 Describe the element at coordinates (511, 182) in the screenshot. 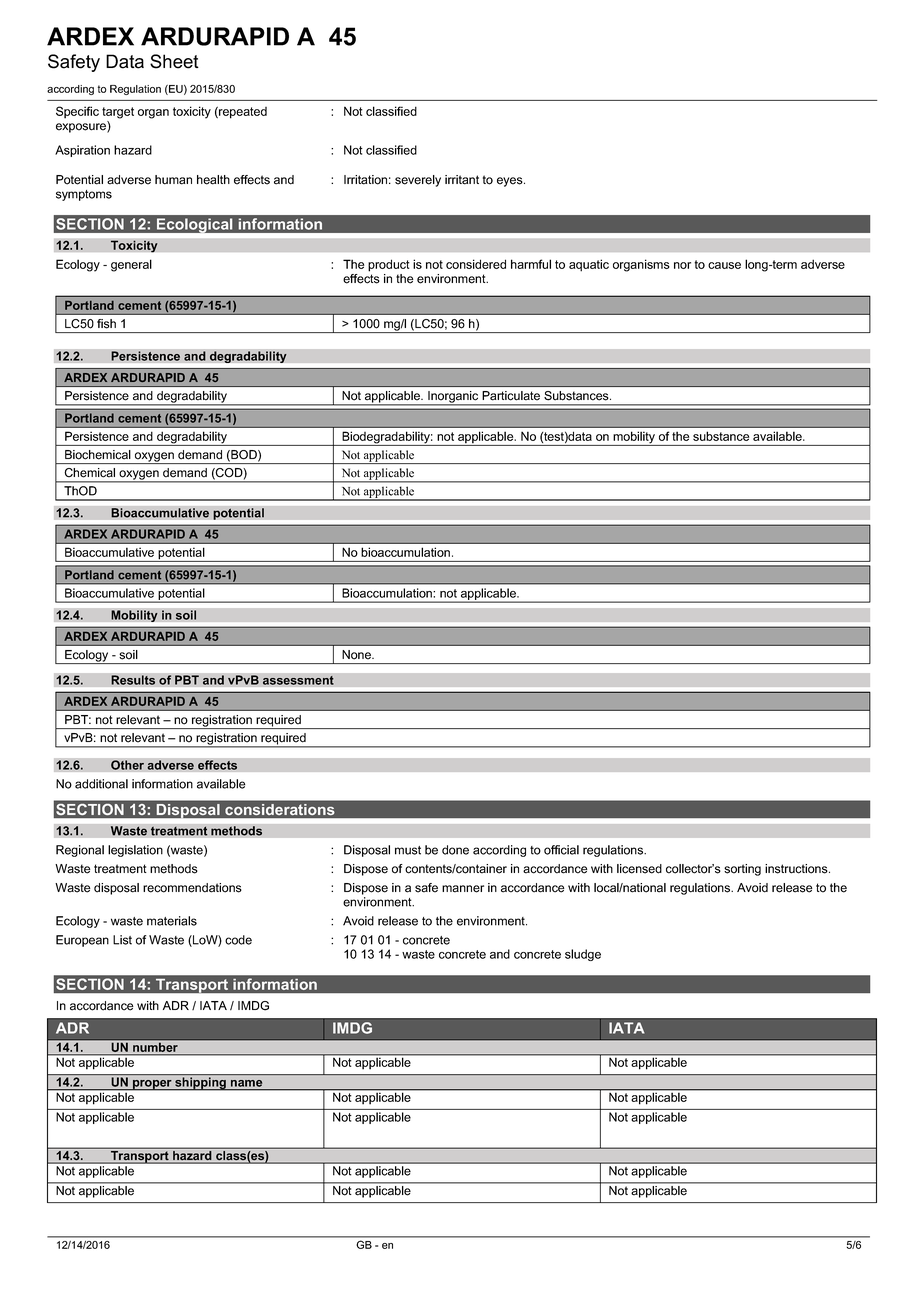

I see `eyes` at that location.
